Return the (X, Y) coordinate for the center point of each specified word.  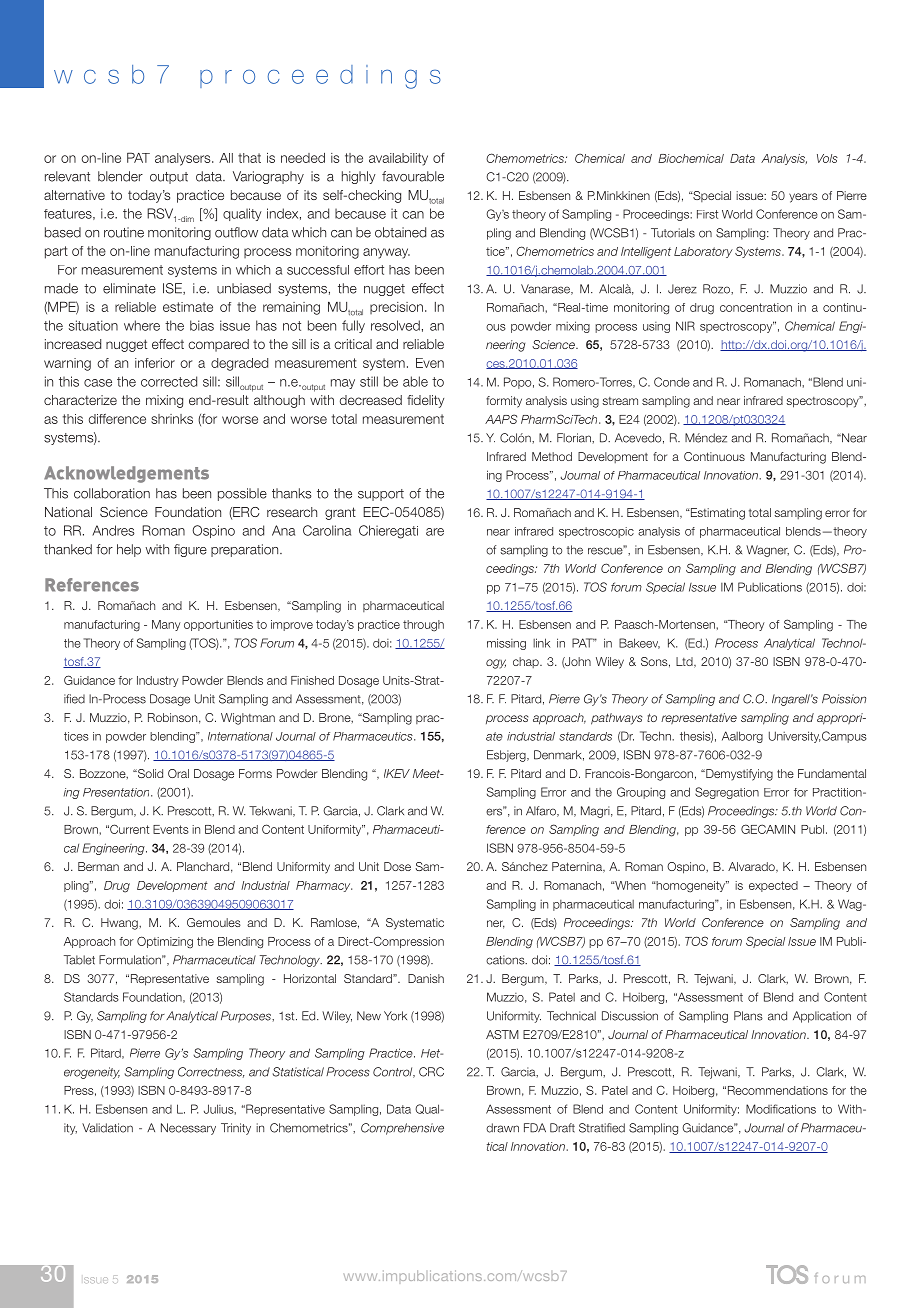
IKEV (397, 773)
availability (398, 159)
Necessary (188, 1129)
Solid (149, 773)
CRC (431, 1072)
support (381, 495)
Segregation (727, 793)
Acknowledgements (126, 474)
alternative (74, 195)
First (707, 214)
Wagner (767, 551)
